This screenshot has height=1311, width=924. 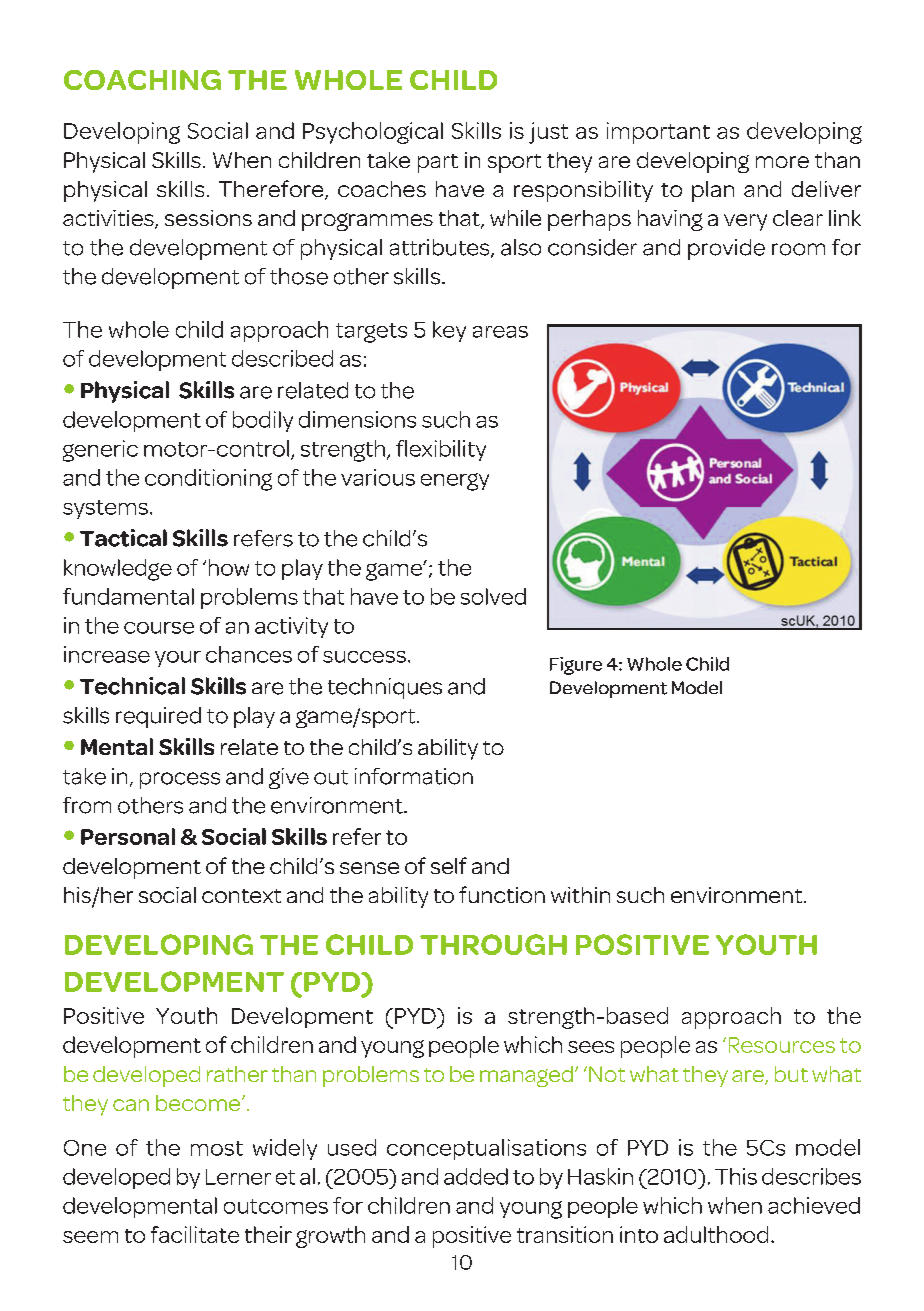 I want to click on facilitate, so click(x=195, y=1234).
